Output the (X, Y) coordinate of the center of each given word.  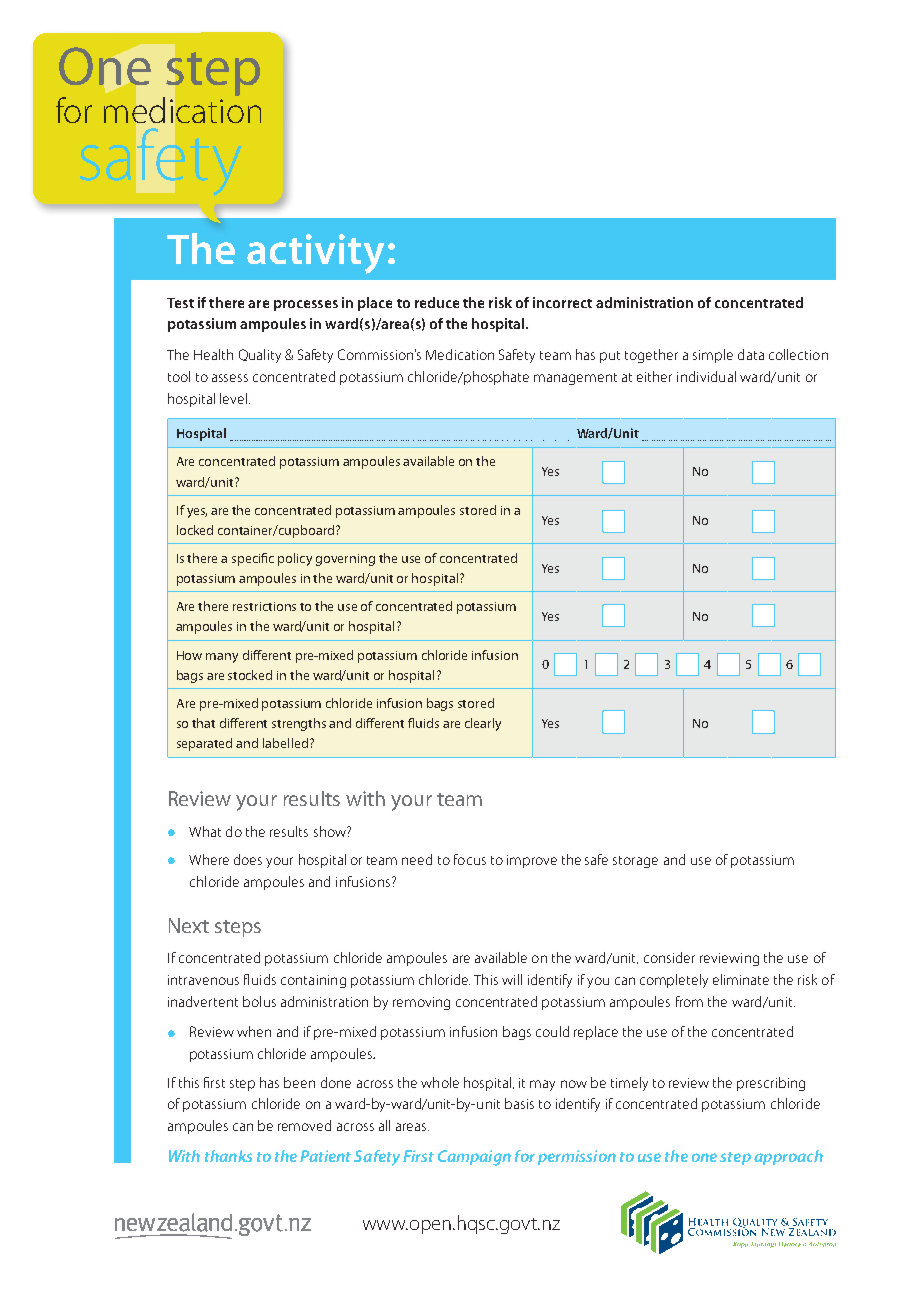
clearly (483, 724)
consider (669, 957)
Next (189, 925)
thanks (228, 1156)
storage (635, 862)
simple (713, 356)
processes (306, 305)
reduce (437, 302)
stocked (250, 675)
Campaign (474, 1158)
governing (345, 560)
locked (195, 530)
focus (470, 859)
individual (706, 376)
